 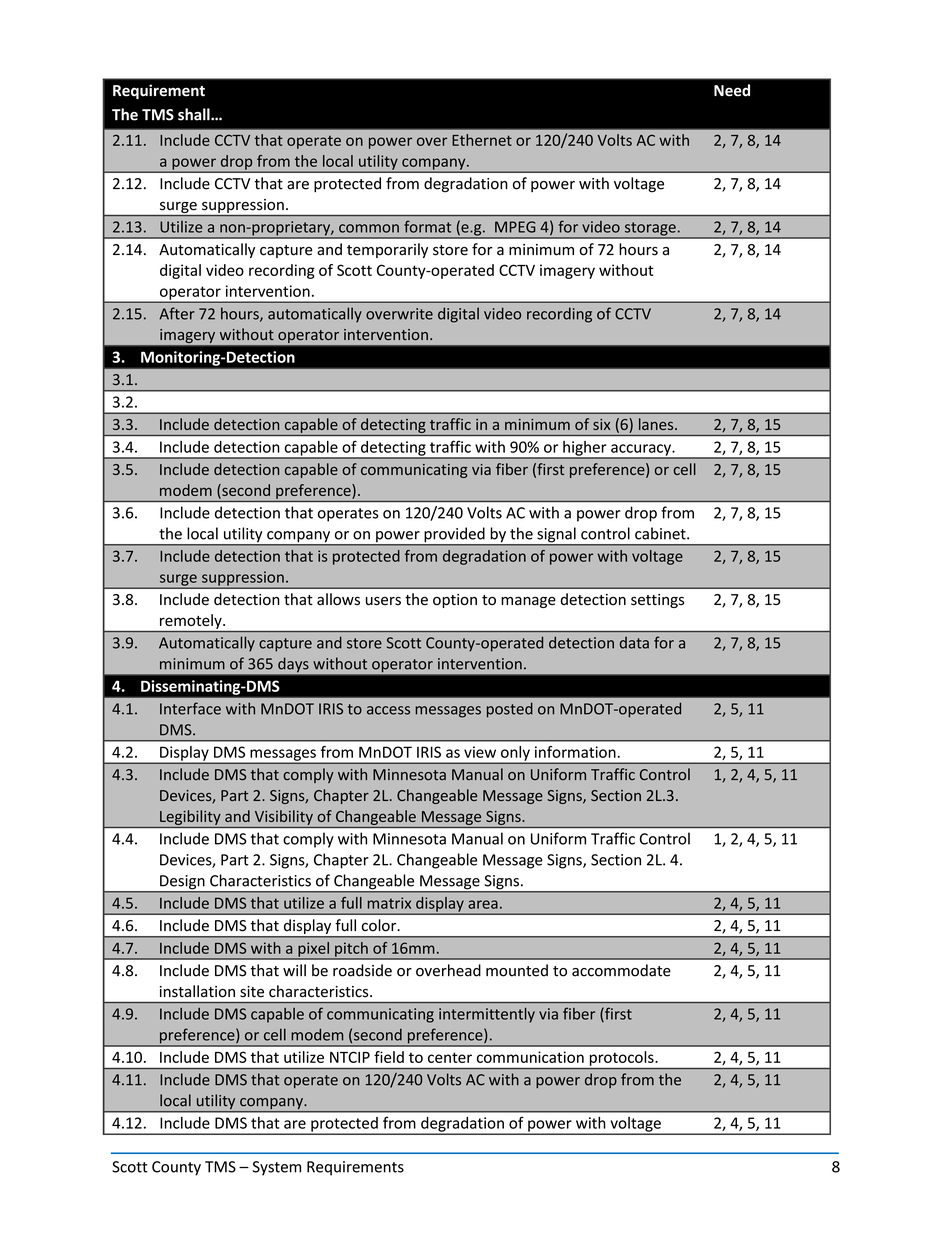 I want to click on System, so click(x=277, y=1168).
